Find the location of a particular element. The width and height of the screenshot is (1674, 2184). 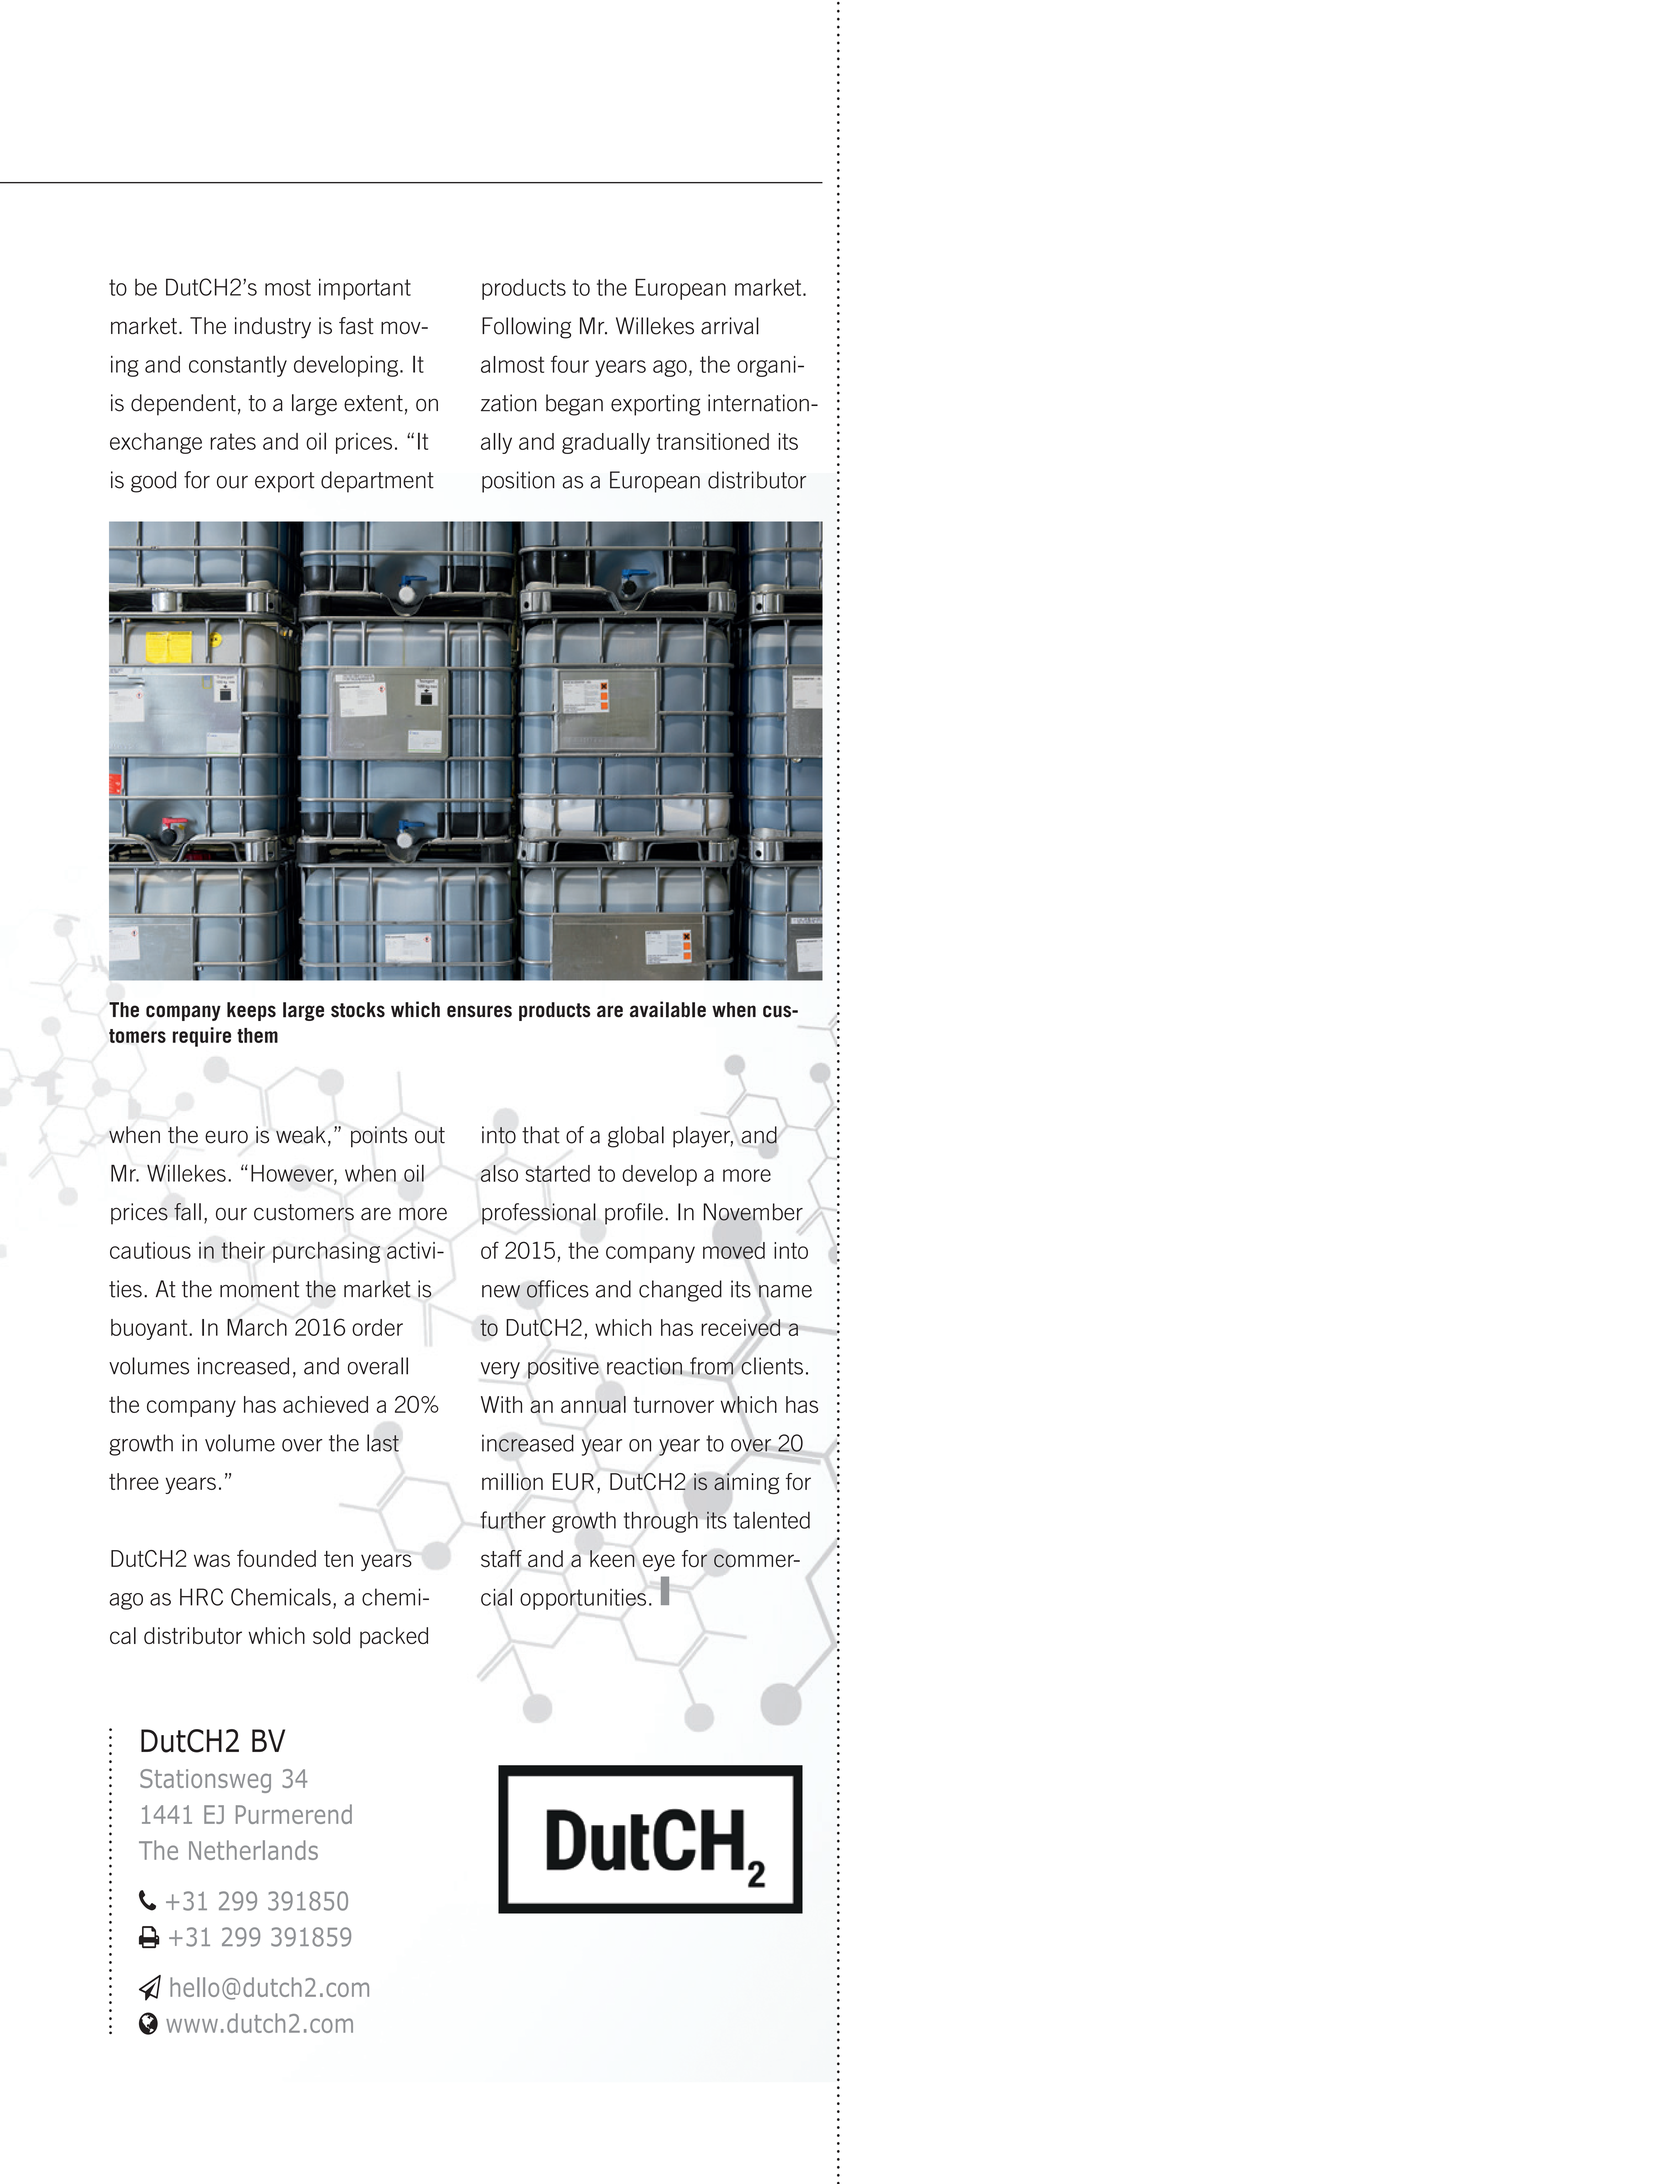

eye is located at coordinates (659, 1563).
